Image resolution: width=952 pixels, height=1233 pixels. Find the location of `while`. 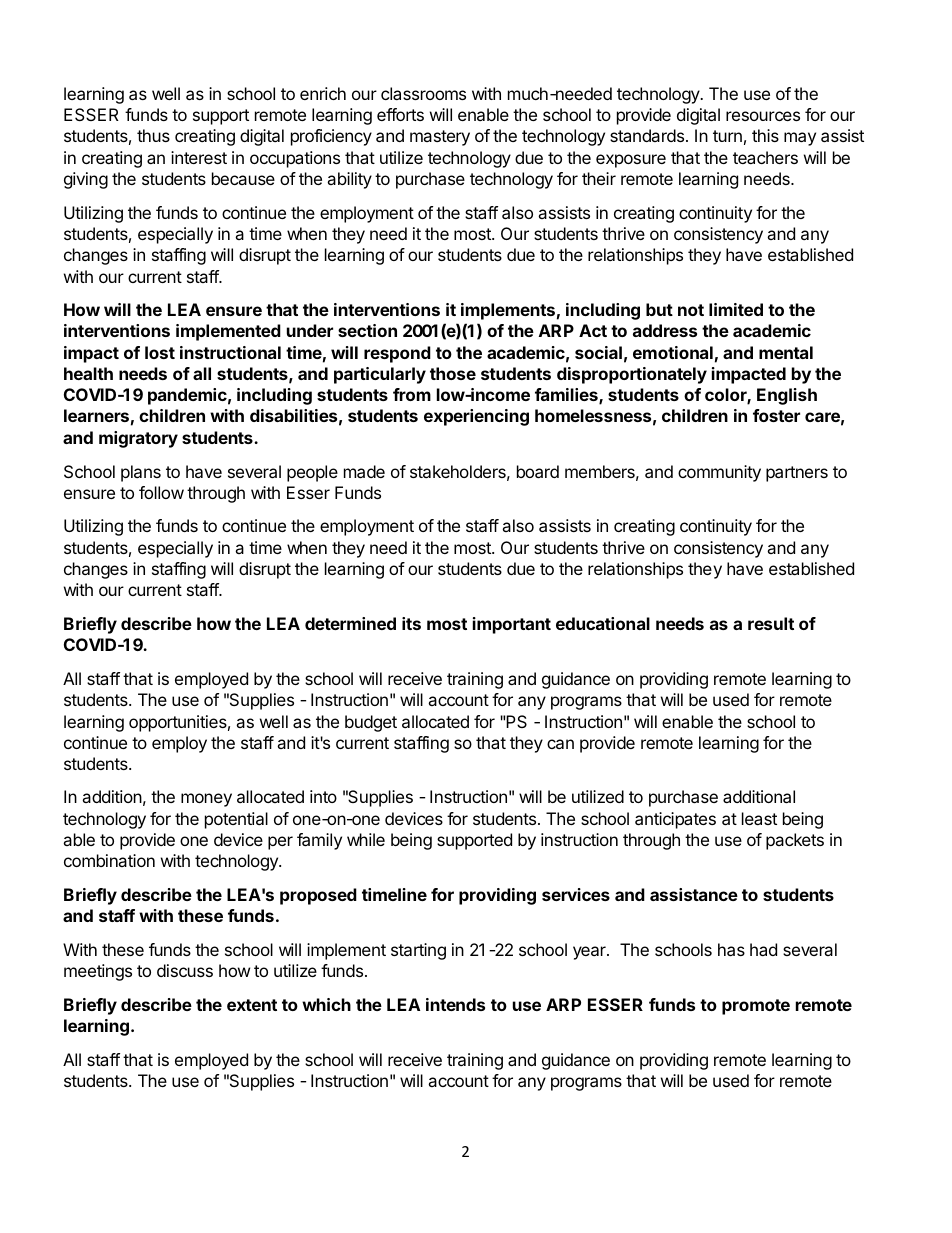

while is located at coordinates (366, 839).
